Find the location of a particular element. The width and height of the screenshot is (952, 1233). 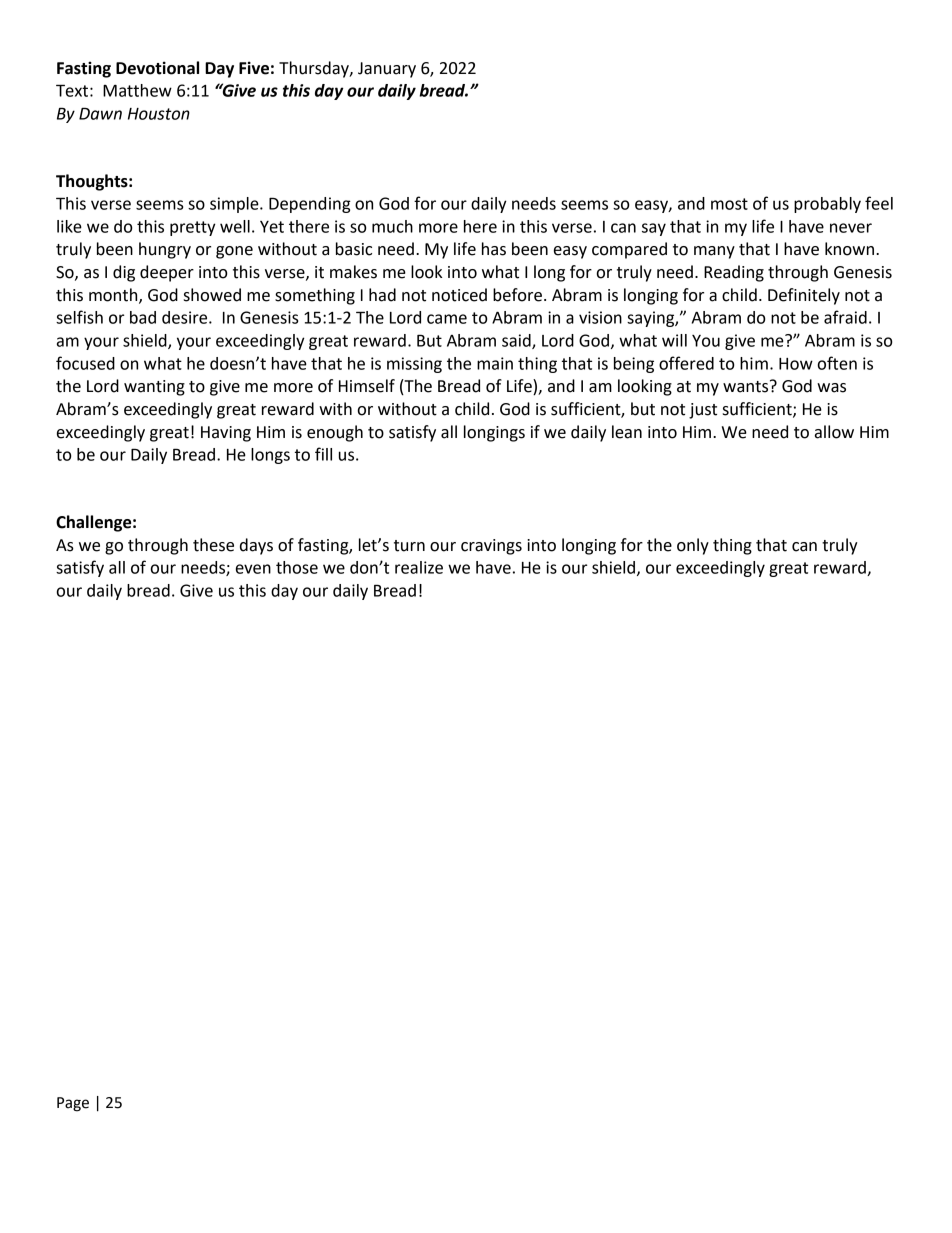

Houston is located at coordinates (159, 114).
